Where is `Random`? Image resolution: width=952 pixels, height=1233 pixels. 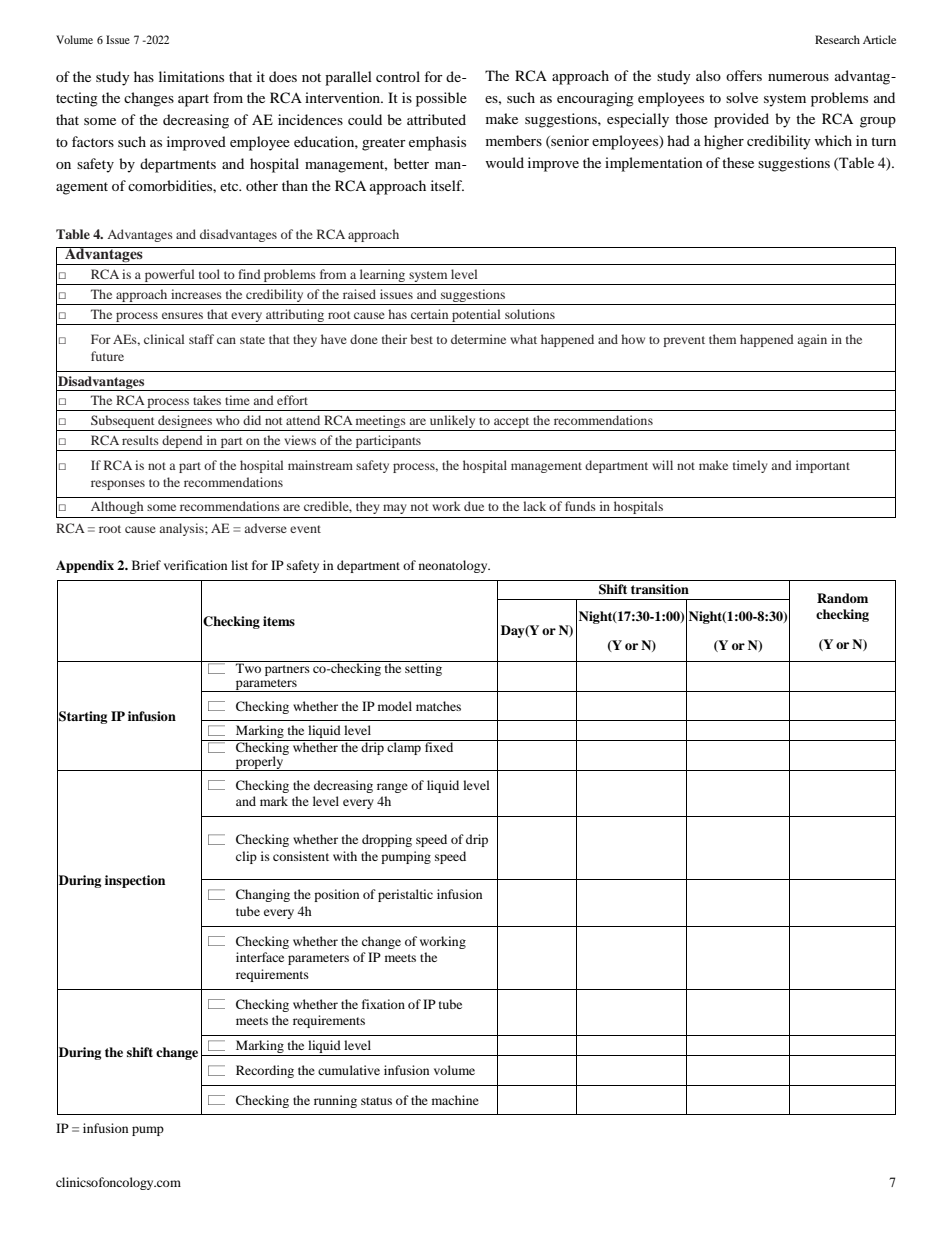
Random is located at coordinates (842, 598).
